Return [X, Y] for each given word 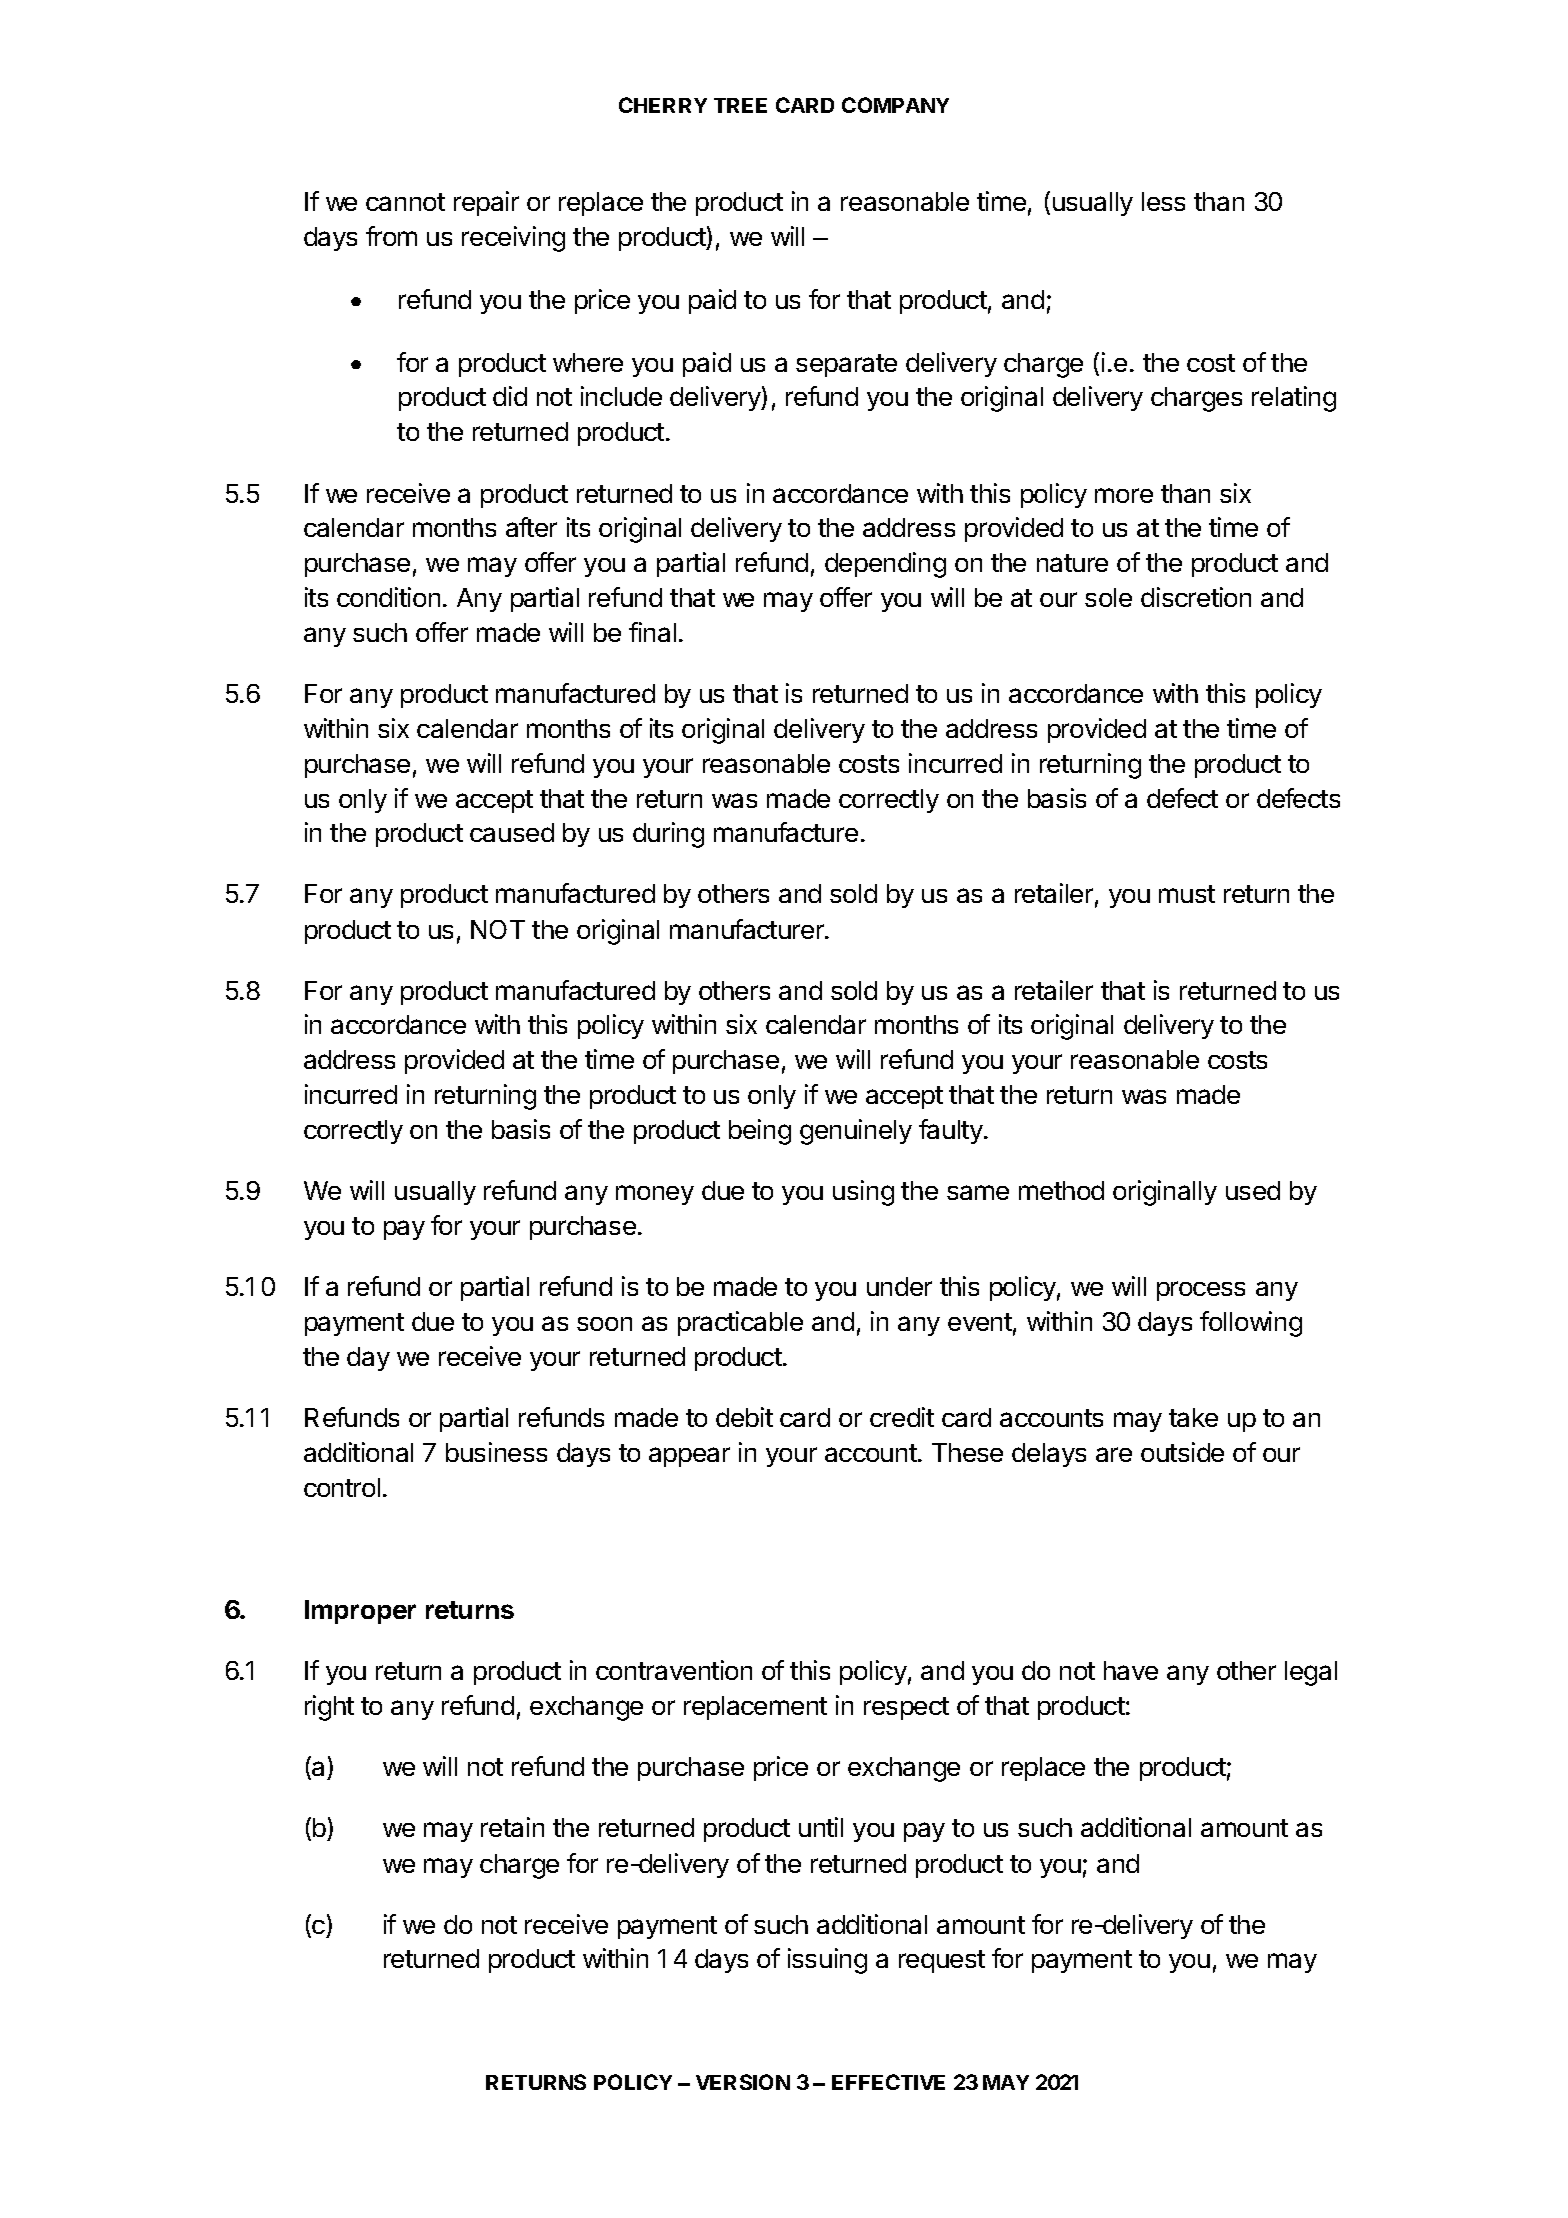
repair [486, 203]
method [1061, 1190]
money [655, 1195]
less [1163, 201]
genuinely [856, 1132]
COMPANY [895, 105]
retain [512, 1827]
